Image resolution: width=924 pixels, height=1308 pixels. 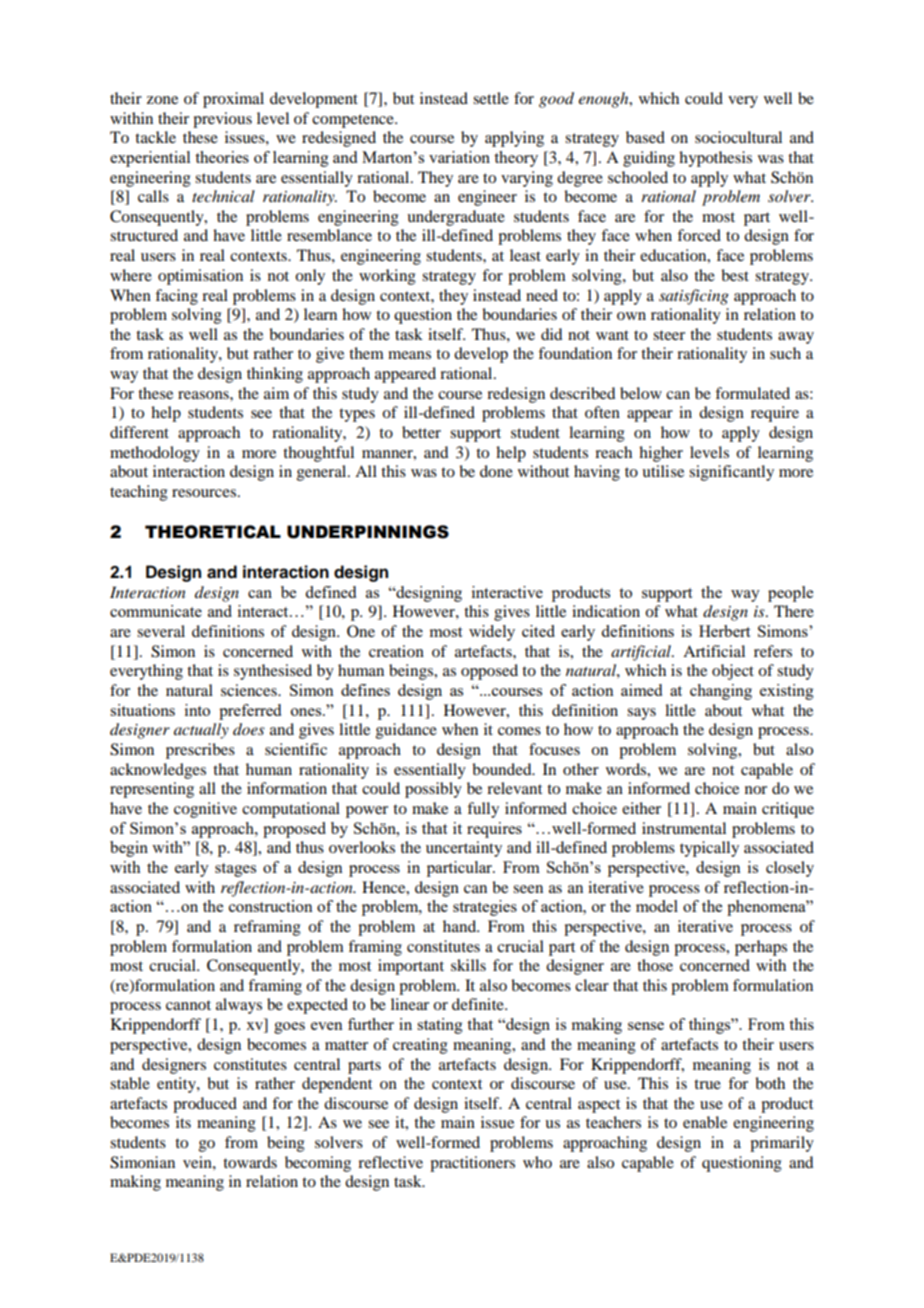 I want to click on Herbert, so click(x=724, y=631).
